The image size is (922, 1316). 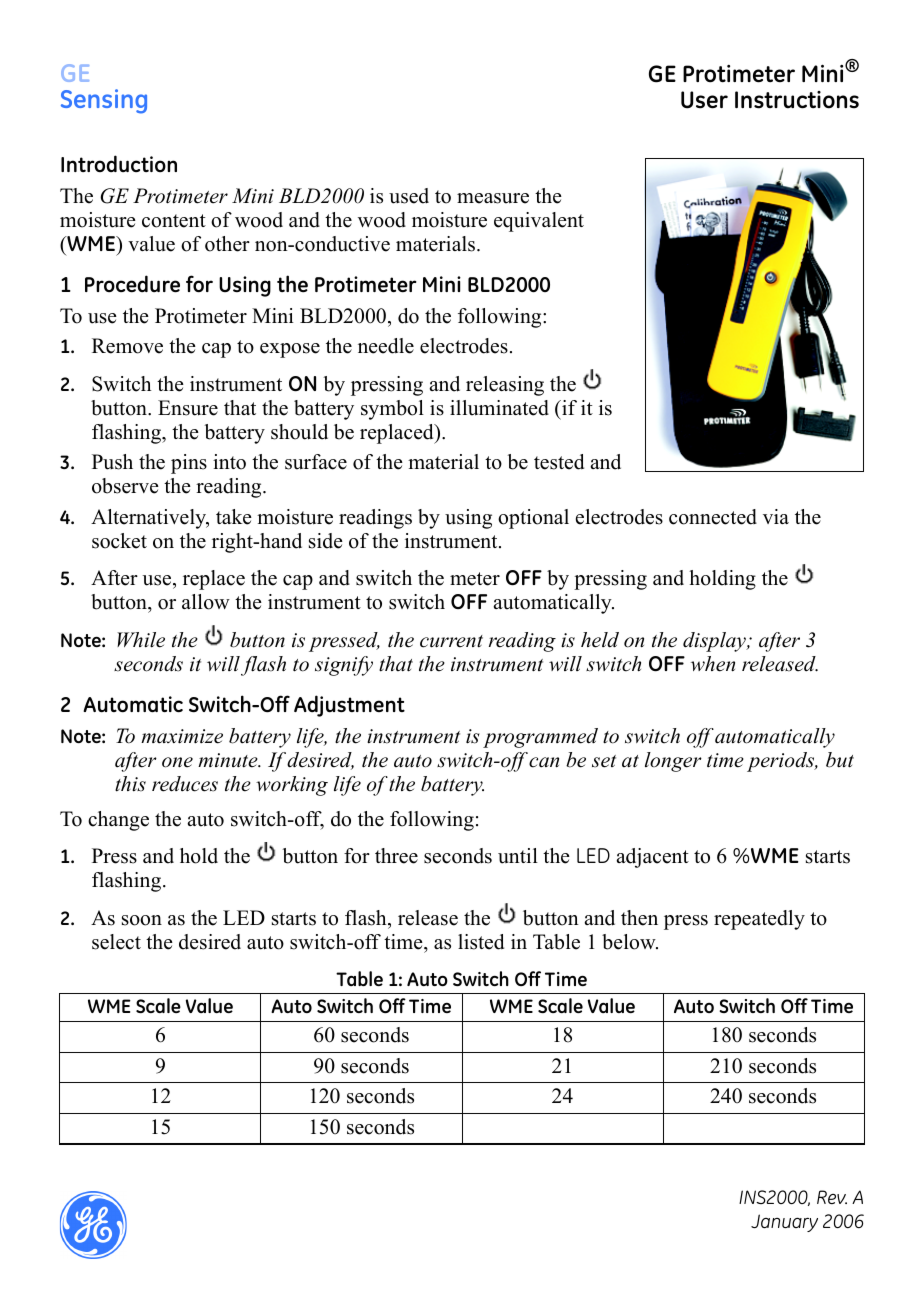 What do you see at coordinates (451, 641) in the page?
I see `current` at bounding box center [451, 641].
